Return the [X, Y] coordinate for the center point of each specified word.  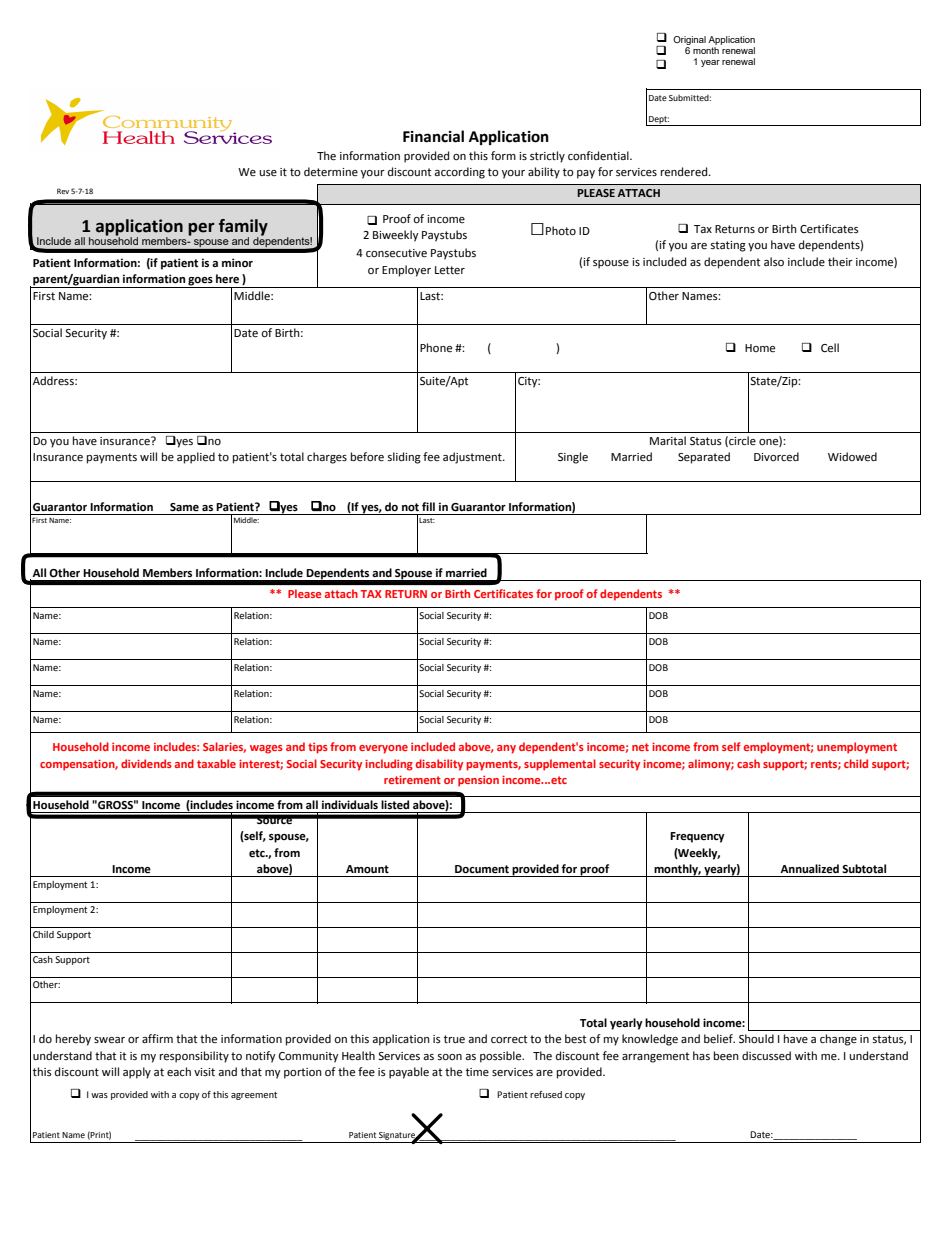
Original [689, 40]
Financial [433, 136]
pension [478, 781]
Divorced [776, 457]
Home [760, 348]
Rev [63, 191]
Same [184, 507]
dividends [146, 763]
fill [428, 506]
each [179, 1072]
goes [200, 282]
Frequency [697, 837]
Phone [436, 348]
